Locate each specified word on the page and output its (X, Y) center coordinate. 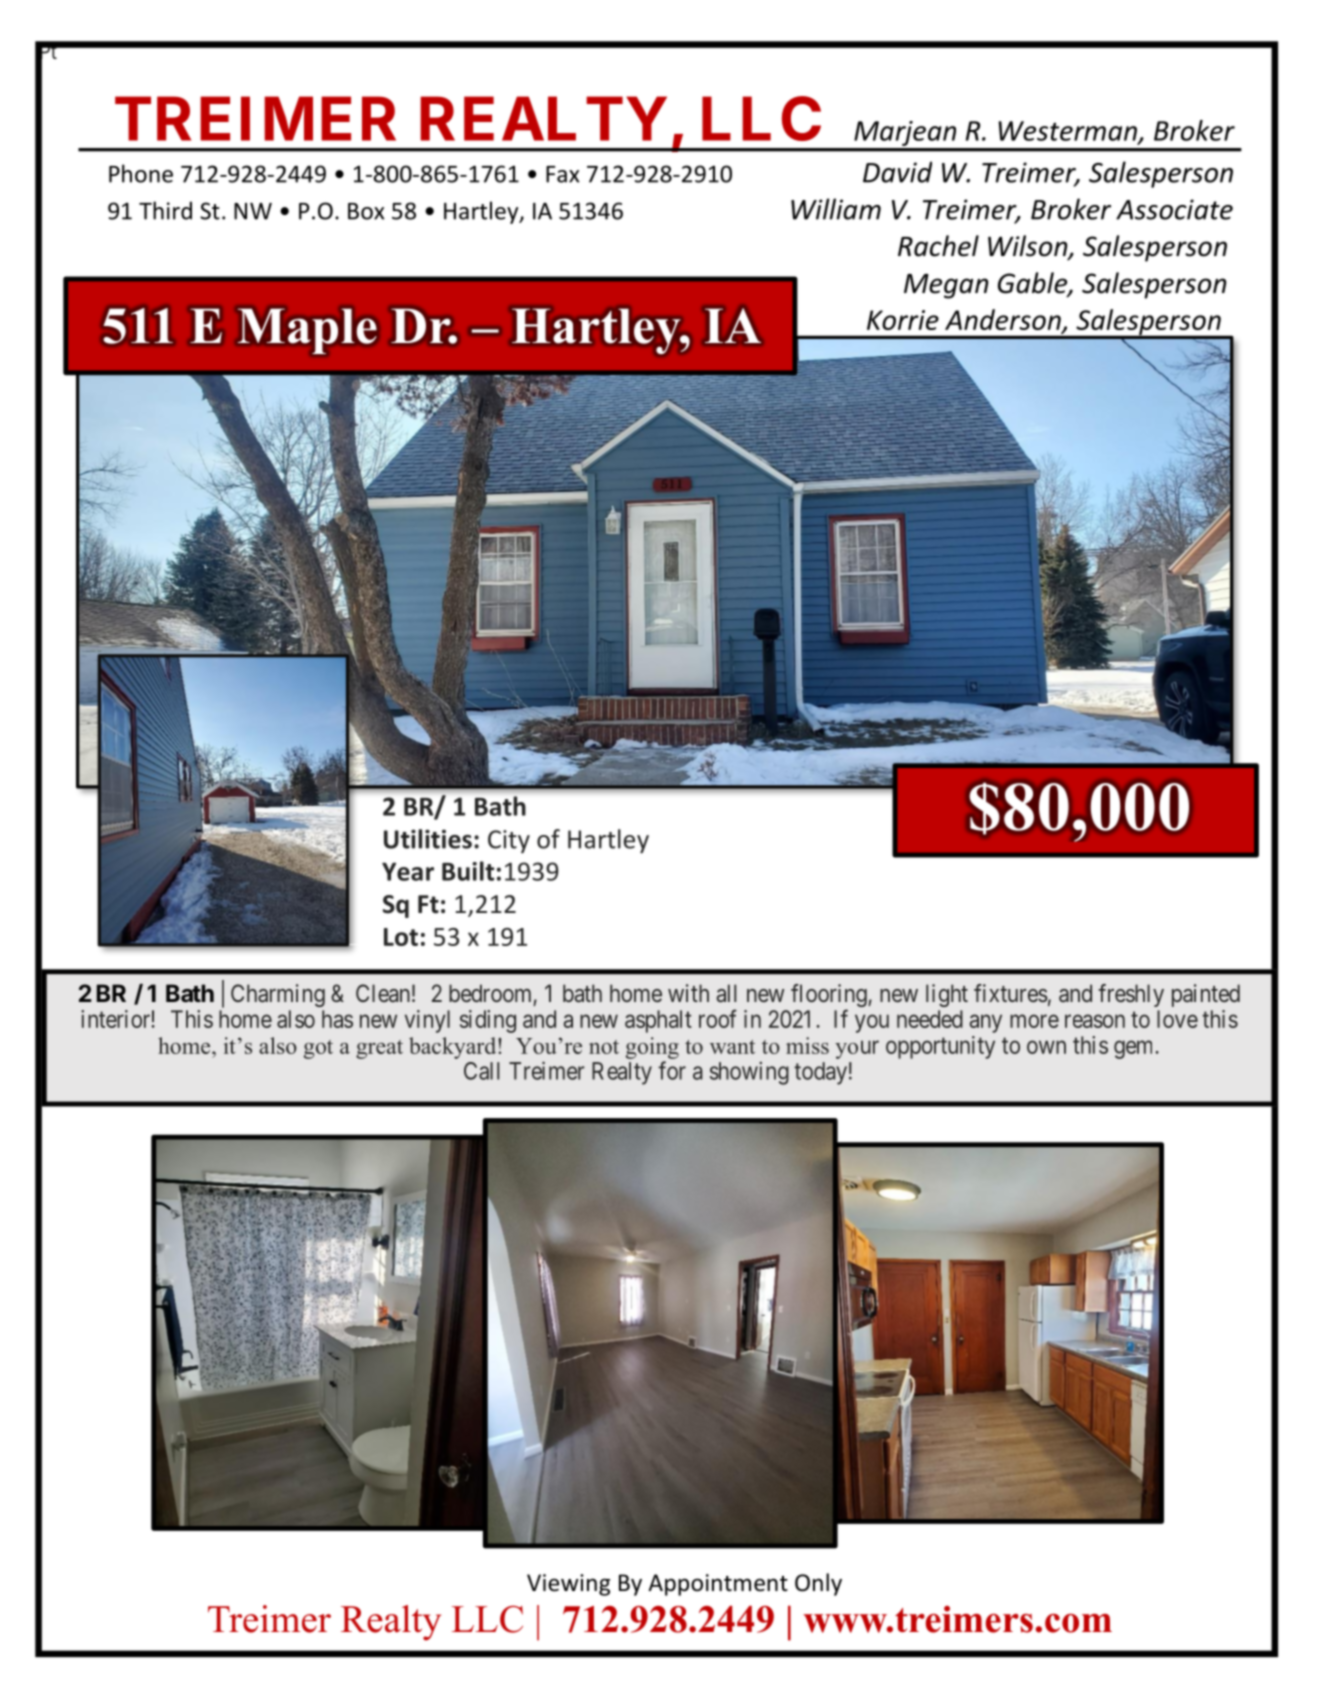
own (1046, 1047)
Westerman (1069, 132)
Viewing (568, 1585)
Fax (562, 174)
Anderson (1004, 320)
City (509, 841)
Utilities (428, 839)
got (318, 1049)
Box (366, 211)
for (672, 1070)
